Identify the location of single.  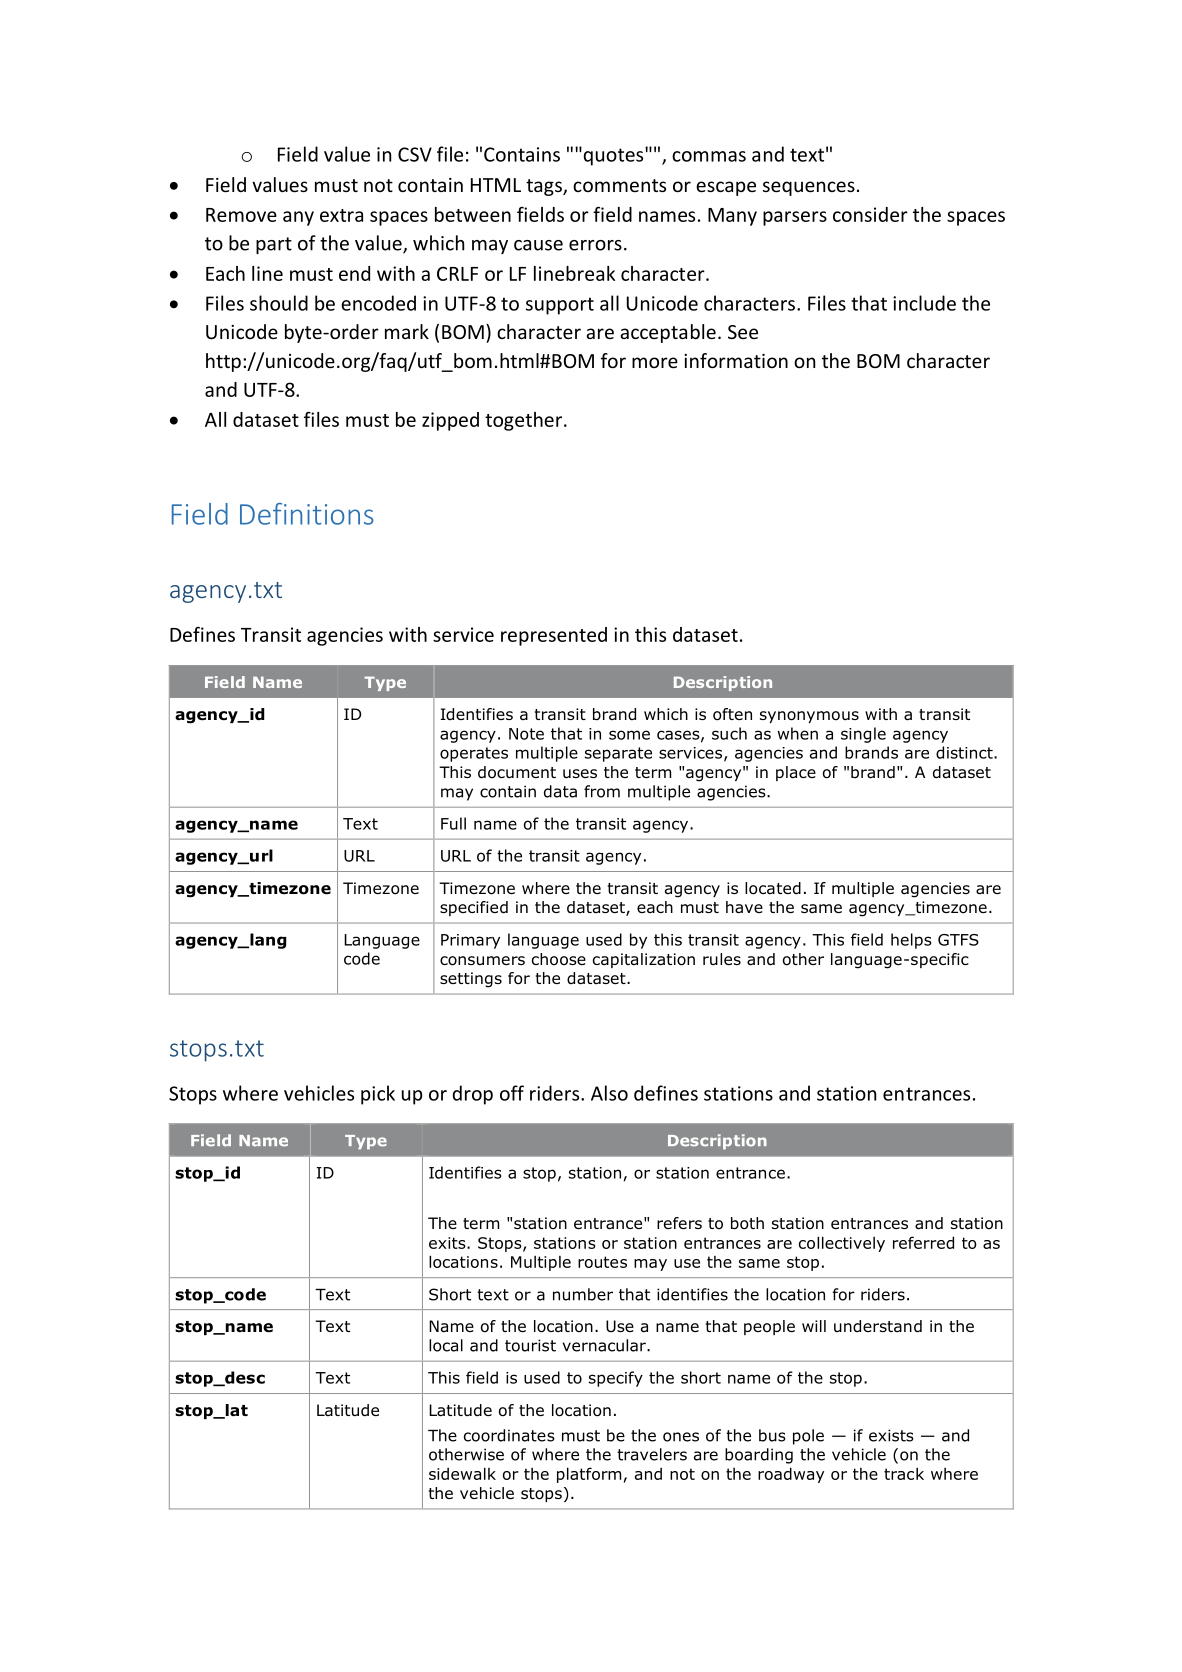
(863, 735).
